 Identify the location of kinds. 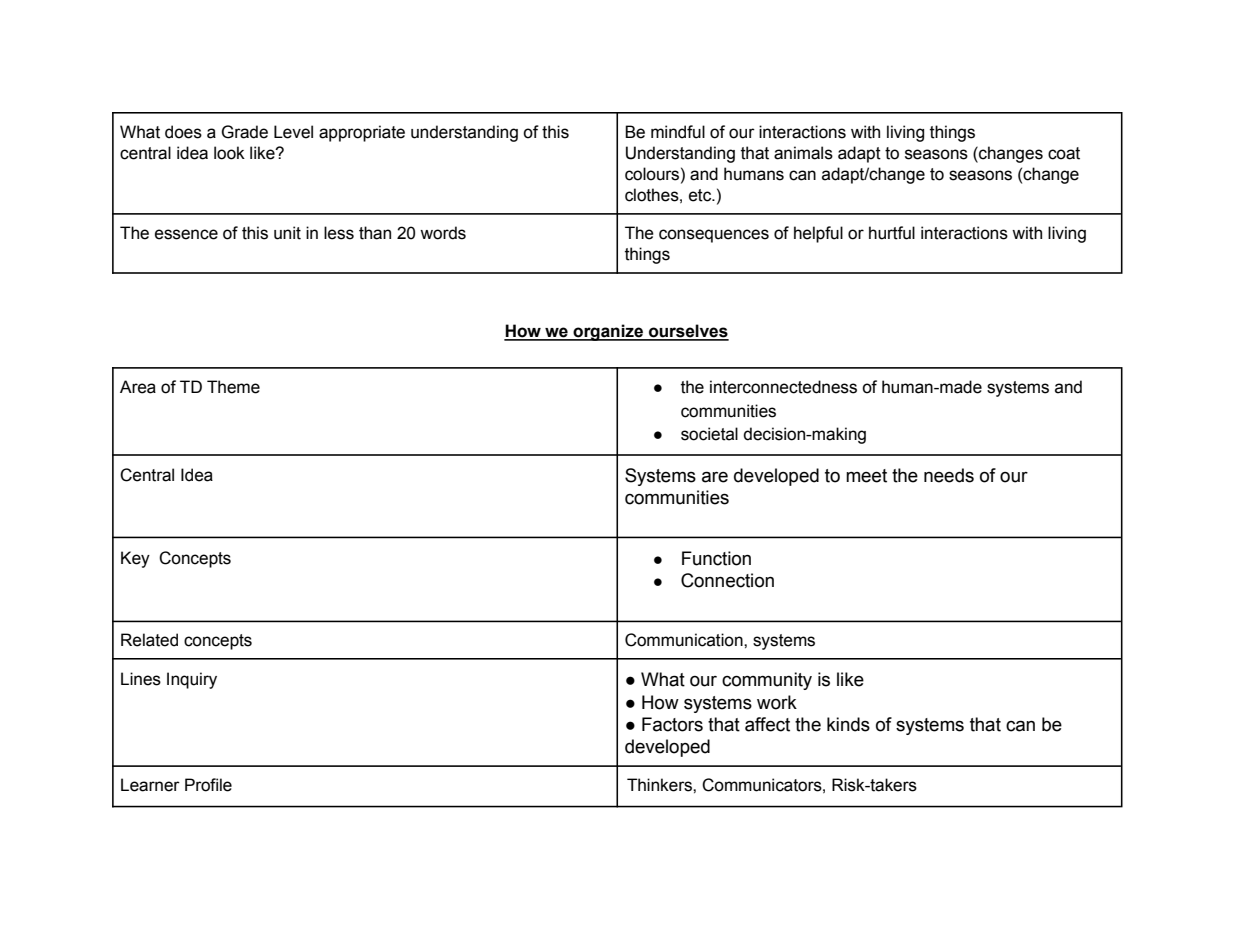
(848, 724).
